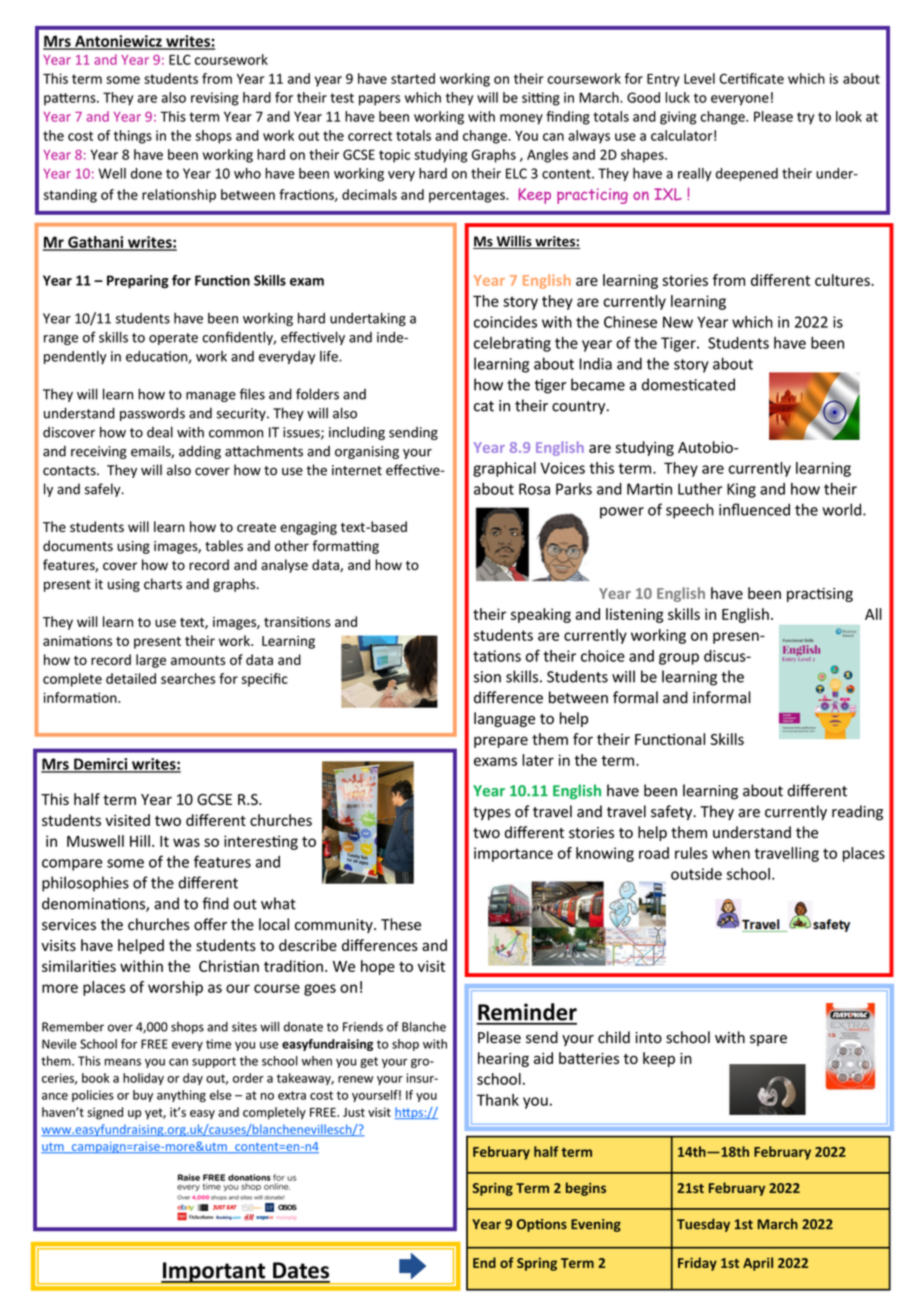 The height and width of the screenshot is (1308, 924). What do you see at coordinates (758, 1264) in the screenshot?
I see `April` at bounding box center [758, 1264].
